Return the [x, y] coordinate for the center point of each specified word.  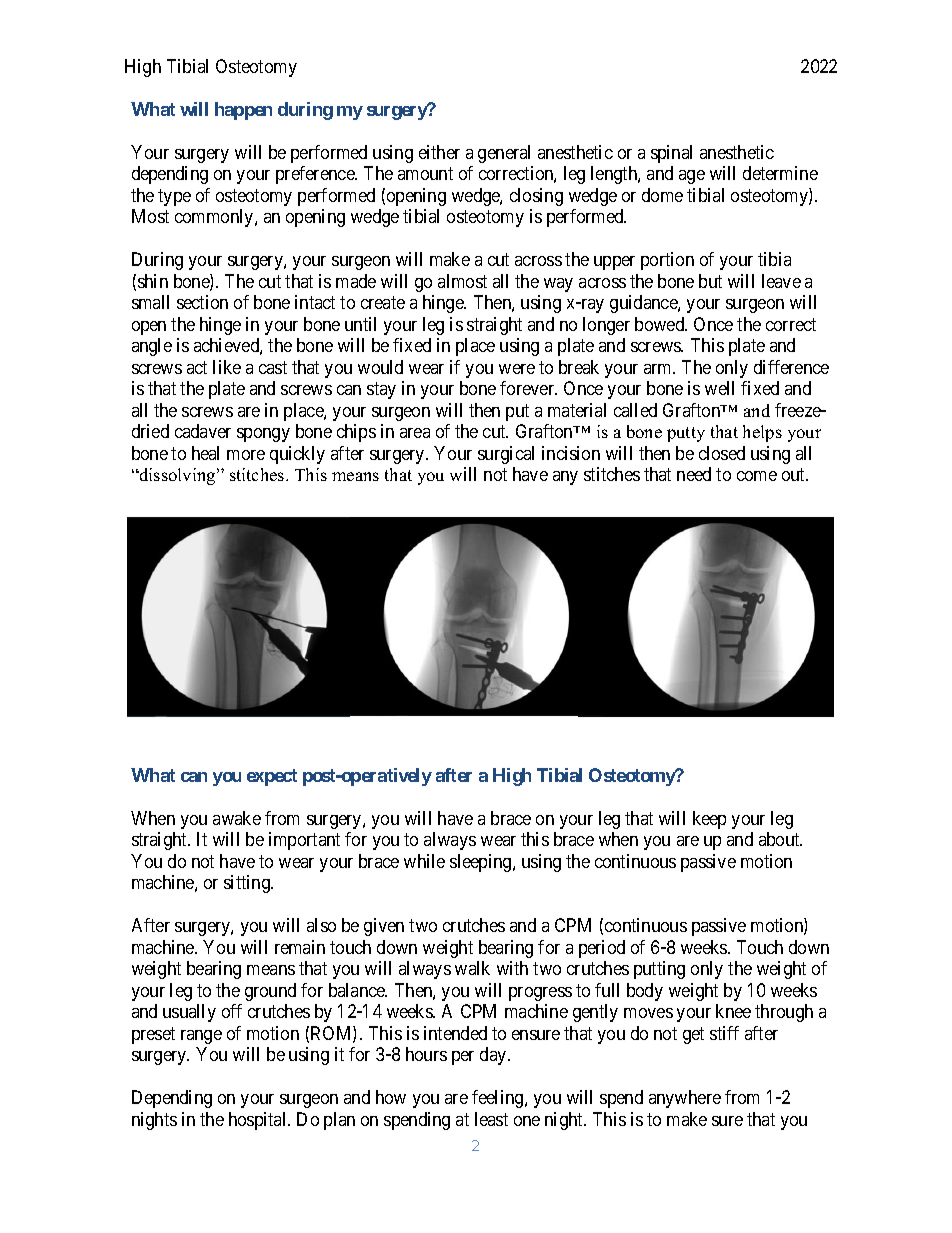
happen [243, 111]
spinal [671, 154]
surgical [506, 455]
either [439, 152]
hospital [259, 1121]
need [694, 474]
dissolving [177, 476]
